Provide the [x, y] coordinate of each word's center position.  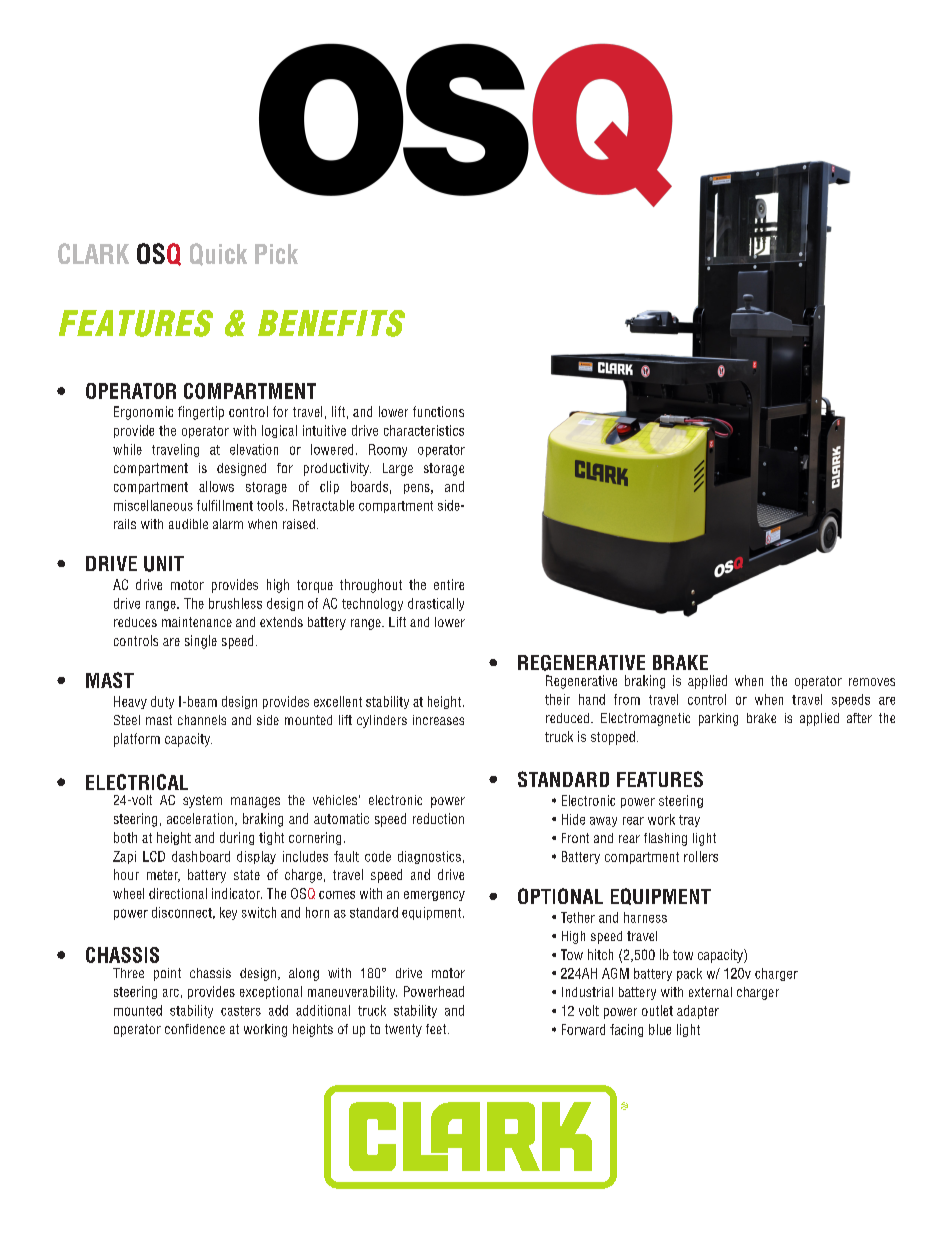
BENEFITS [331, 323]
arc [171, 993]
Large [398, 469]
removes [872, 682]
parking [718, 719]
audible [188, 524]
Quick [218, 254]
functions [438, 411]
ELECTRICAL [137, 782]
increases [438, 720]
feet [437, 1029]
